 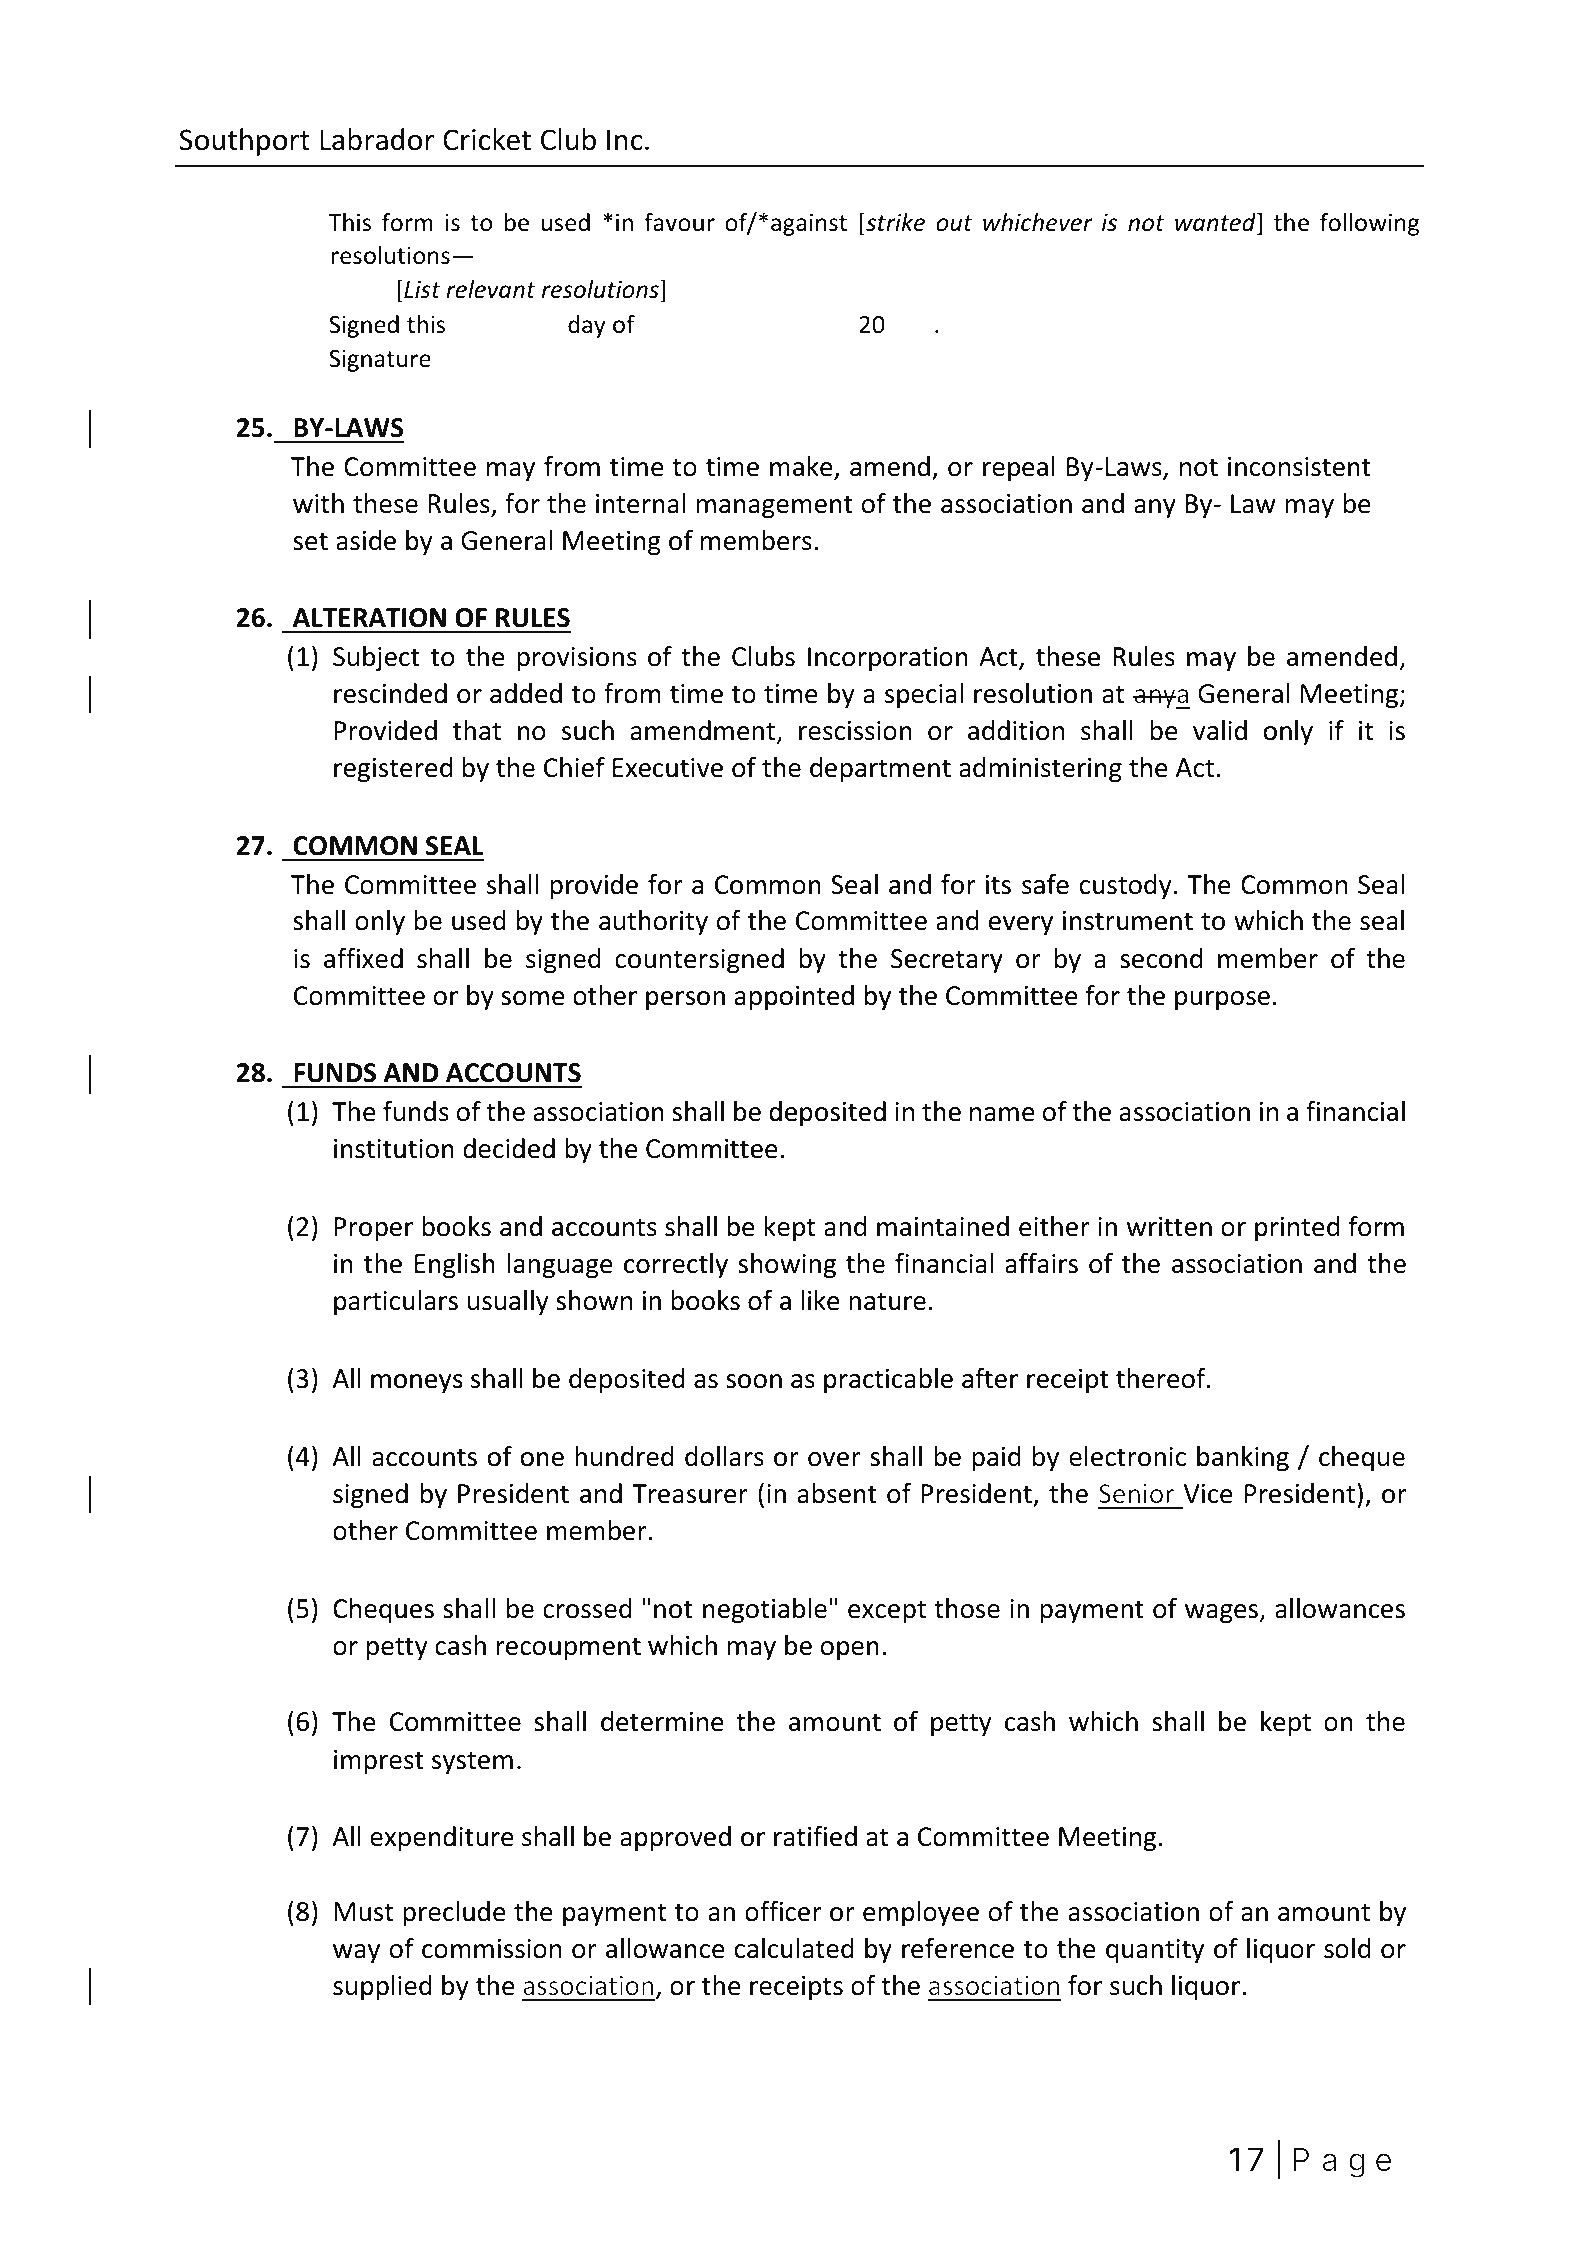 I want to click on Must, so click(x=363, y=1912).
